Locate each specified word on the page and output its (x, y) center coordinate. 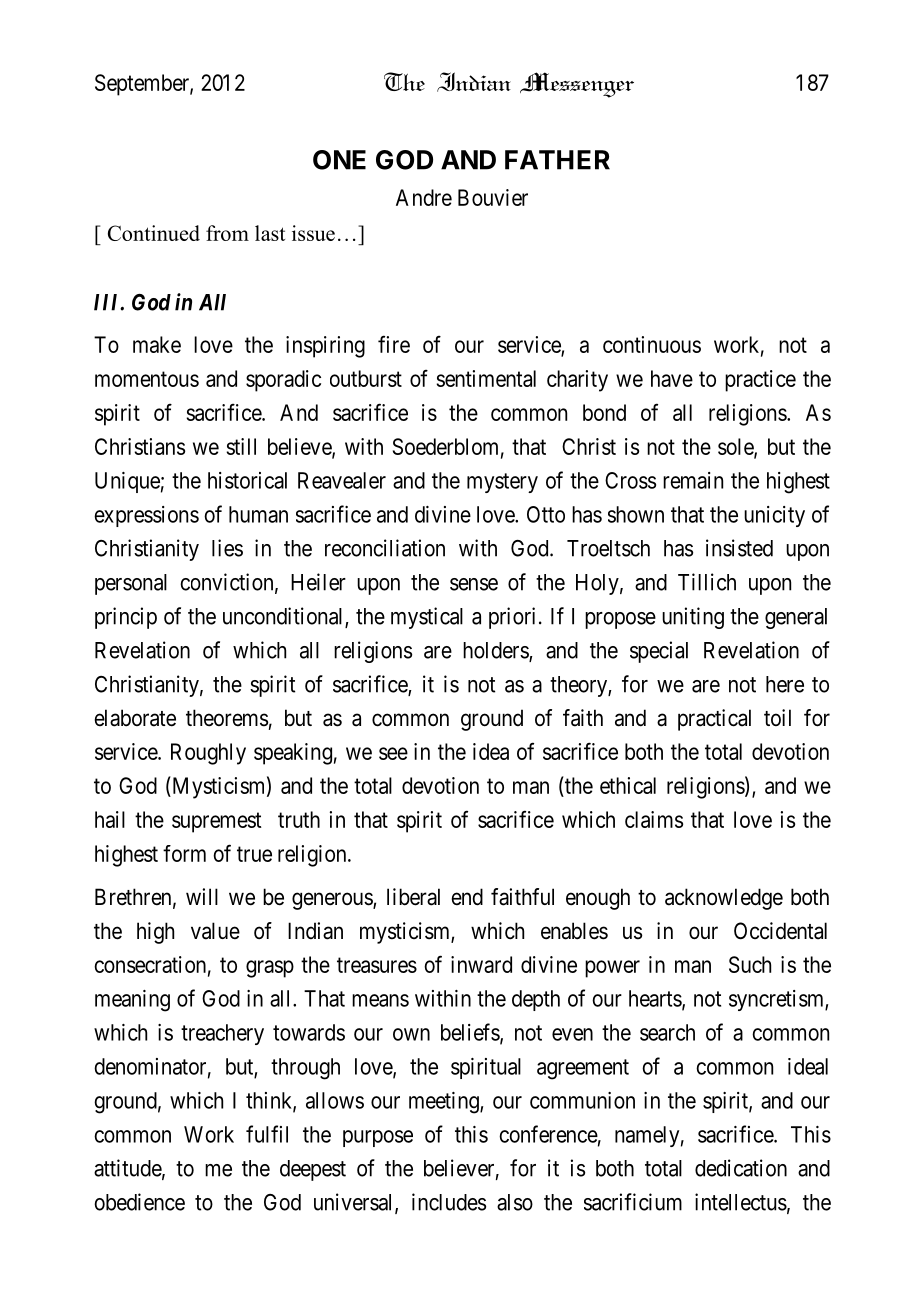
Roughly (208, 754)
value (215, 931)
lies (227, 548)
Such (750, 964)
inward (481, 964)
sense (474, 584)
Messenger (577, 85)
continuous (652, 344)
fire (394, 344)
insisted (739, 548)
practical (714, 720)
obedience (139, 1202)
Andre (424, 197)
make (157, 344)
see (393, 753)
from (227, 233)
